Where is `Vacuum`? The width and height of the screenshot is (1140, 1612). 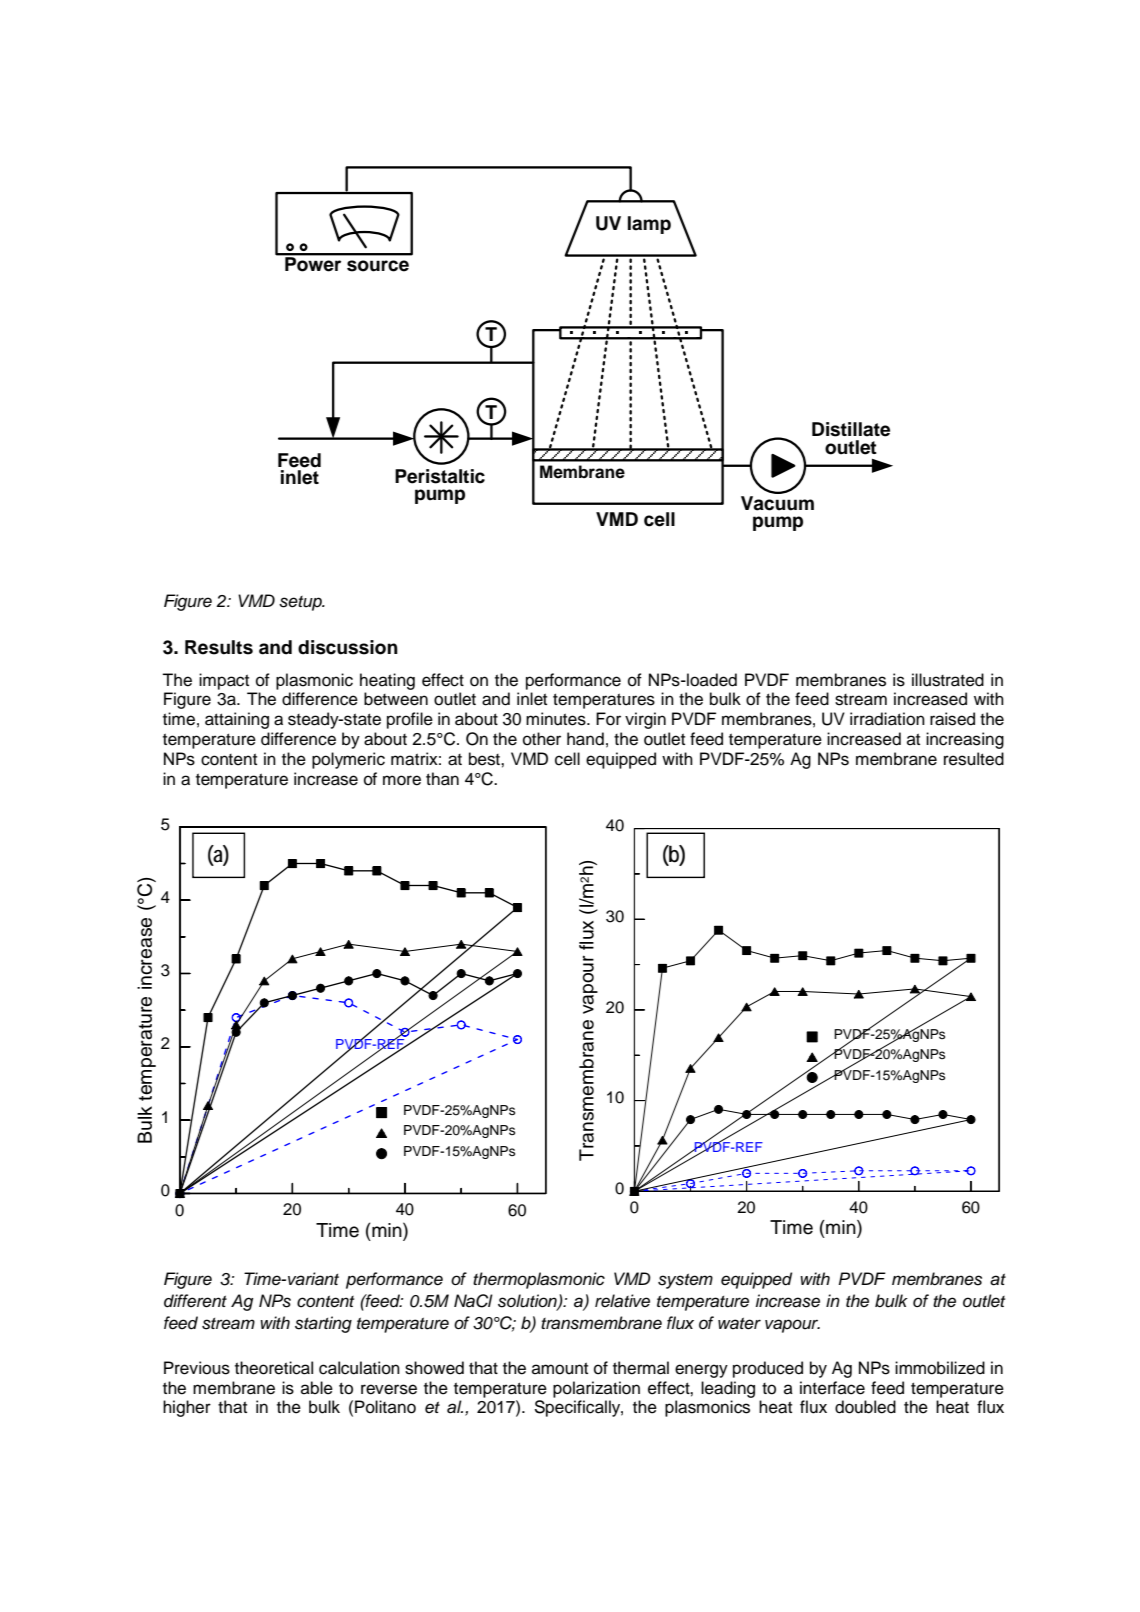 Vacuum is located at coordinates (777, 503).
